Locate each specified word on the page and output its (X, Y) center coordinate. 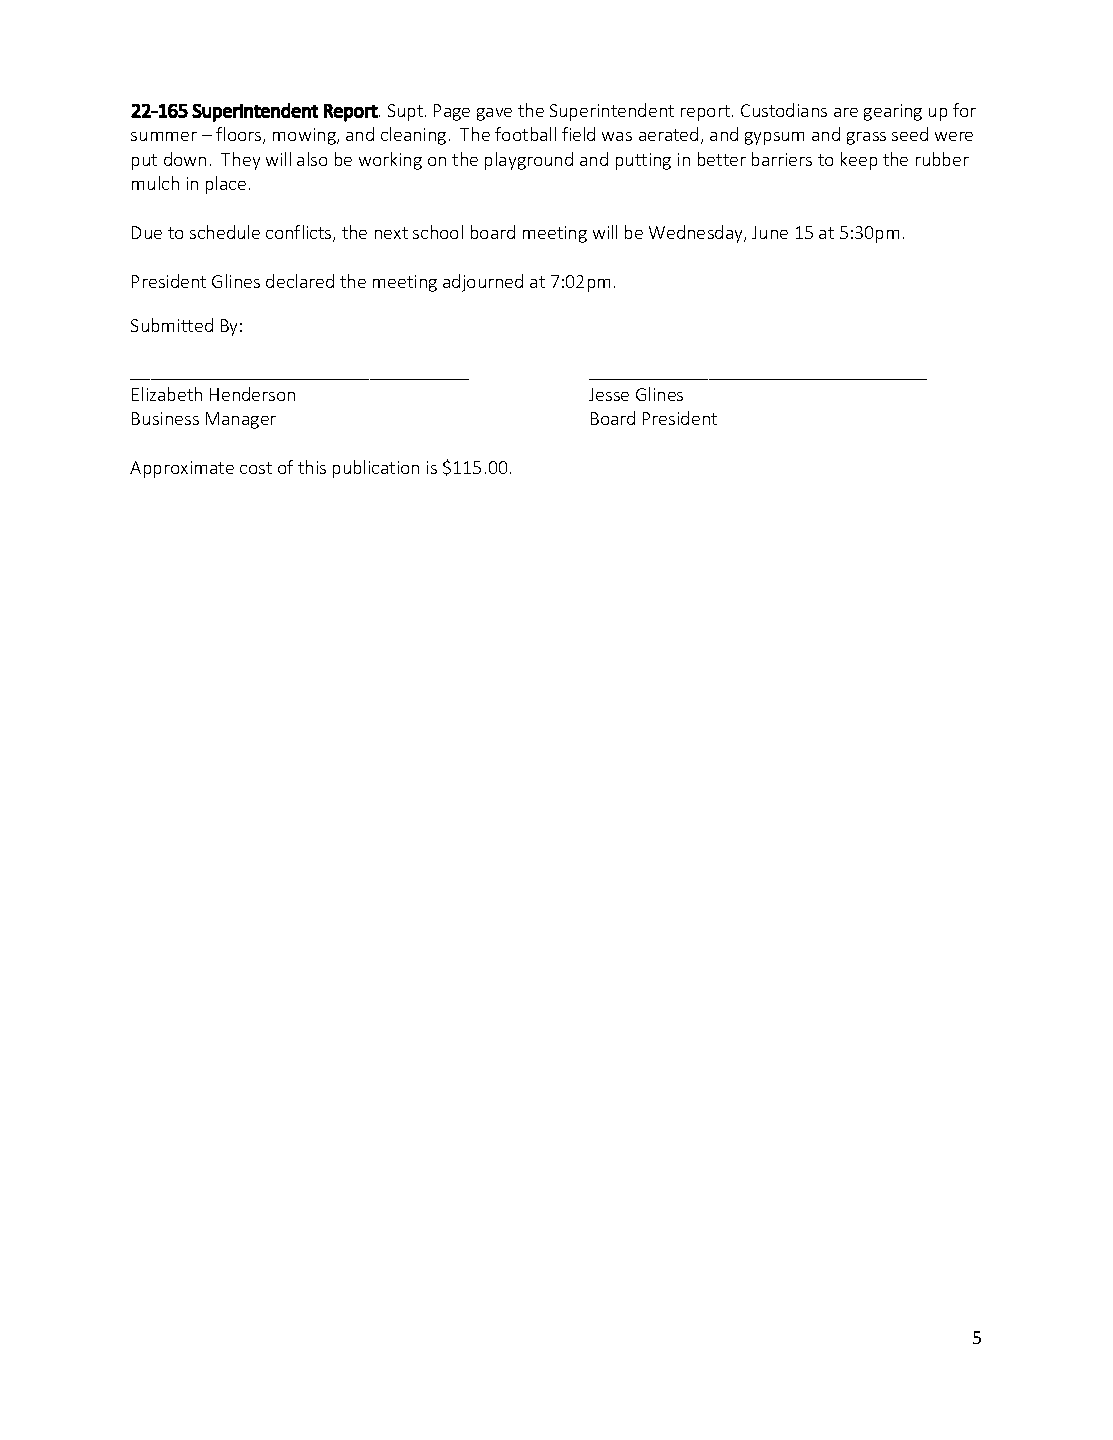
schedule (225, 232)
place (226, 185)
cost (256, 468)
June (770, 232)
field (578, 134)
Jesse (609, 394)
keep (859, 161)
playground (529, 161)
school (438, 232)
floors (240, 135)
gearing (893, 112)
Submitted (172, 325)
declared (300, 281)
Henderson (252, 394)
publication (376, 469)
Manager (241, 420)
